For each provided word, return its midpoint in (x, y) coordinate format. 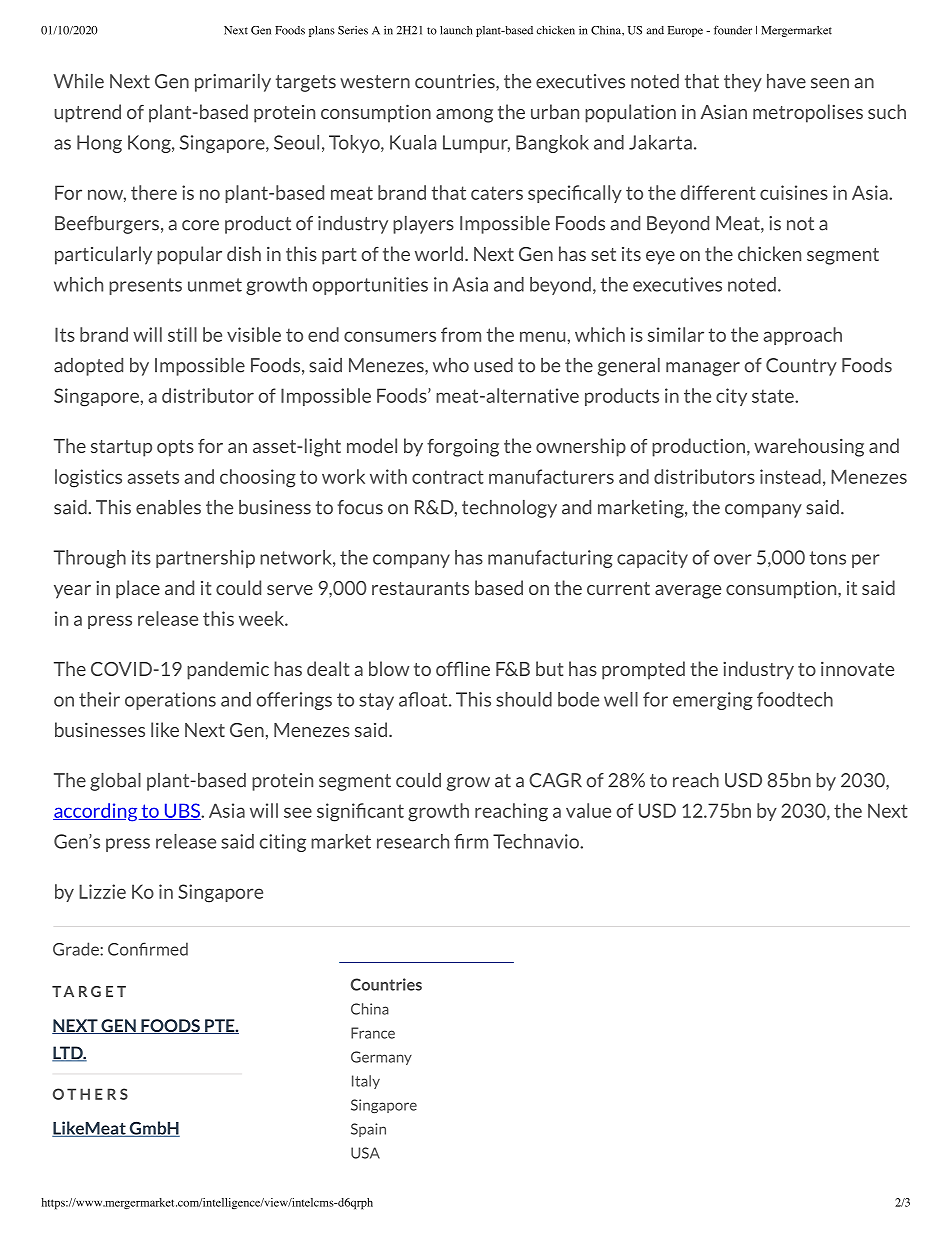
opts (175, 448)
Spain (368, 1130)
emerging (713, 701)
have (786, 81)
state (774, 396)
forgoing (463, 448)
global (115, 782)
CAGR (555, 780)
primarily (233, 83)
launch (456, 30)
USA (365, 1153)
